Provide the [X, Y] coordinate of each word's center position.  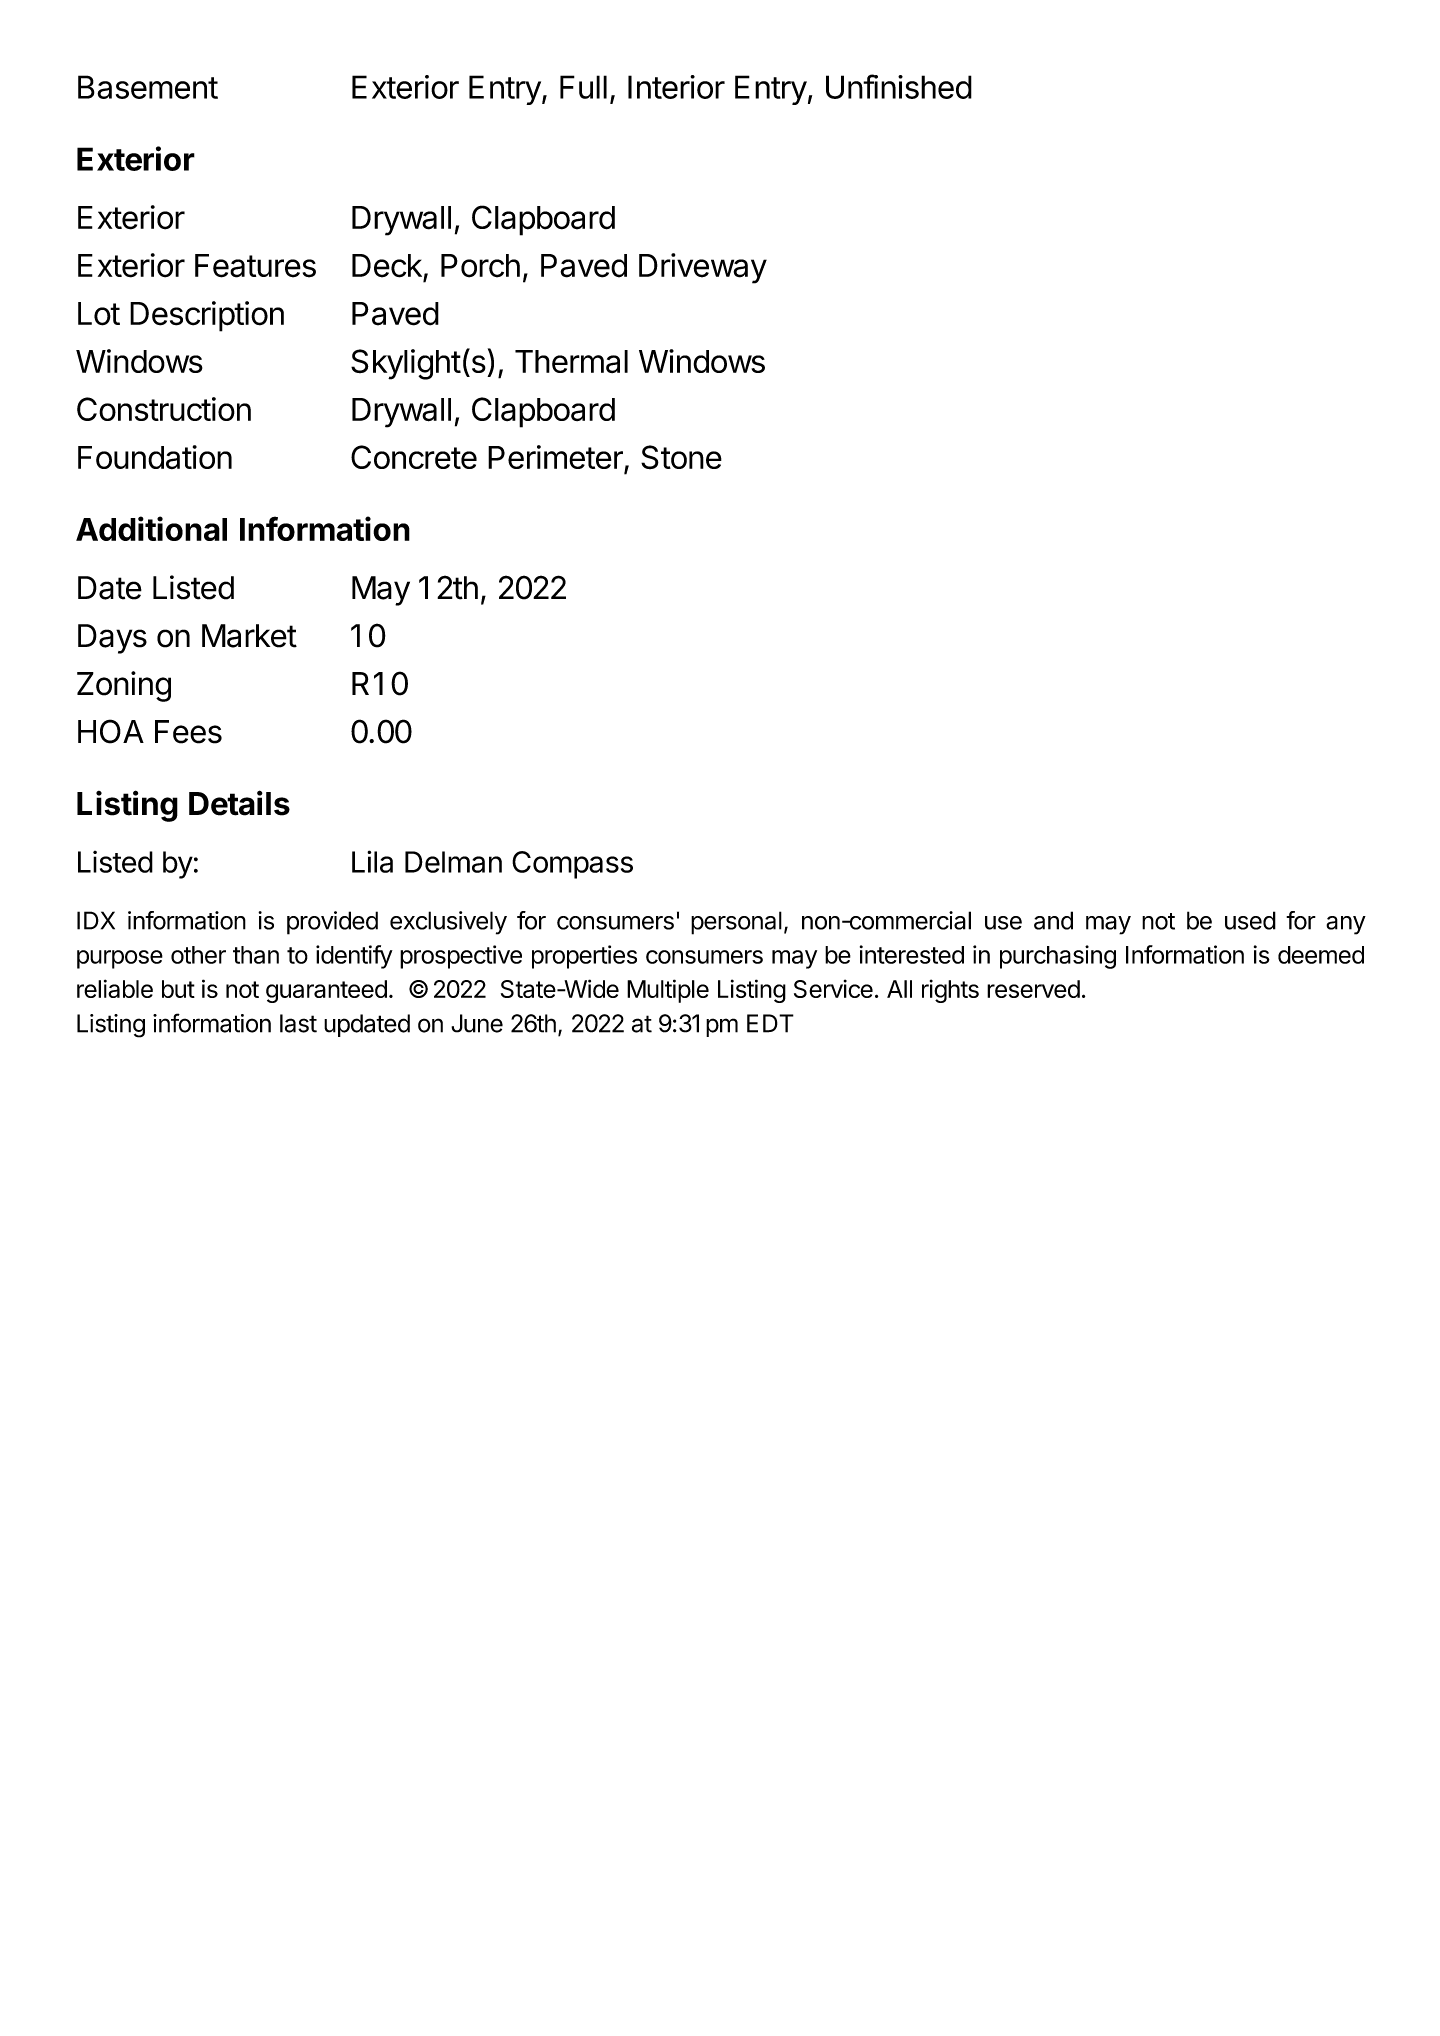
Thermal [571, 361]
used [1250, 920]
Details [239, 803]
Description [207, 316]
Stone [681, 457]
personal [736, 923]
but [178, 989]
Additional [151, 528]
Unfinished [899, 86]
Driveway [703, 268]
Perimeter [556, 458]
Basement [148, 87]
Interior [676, 87]
